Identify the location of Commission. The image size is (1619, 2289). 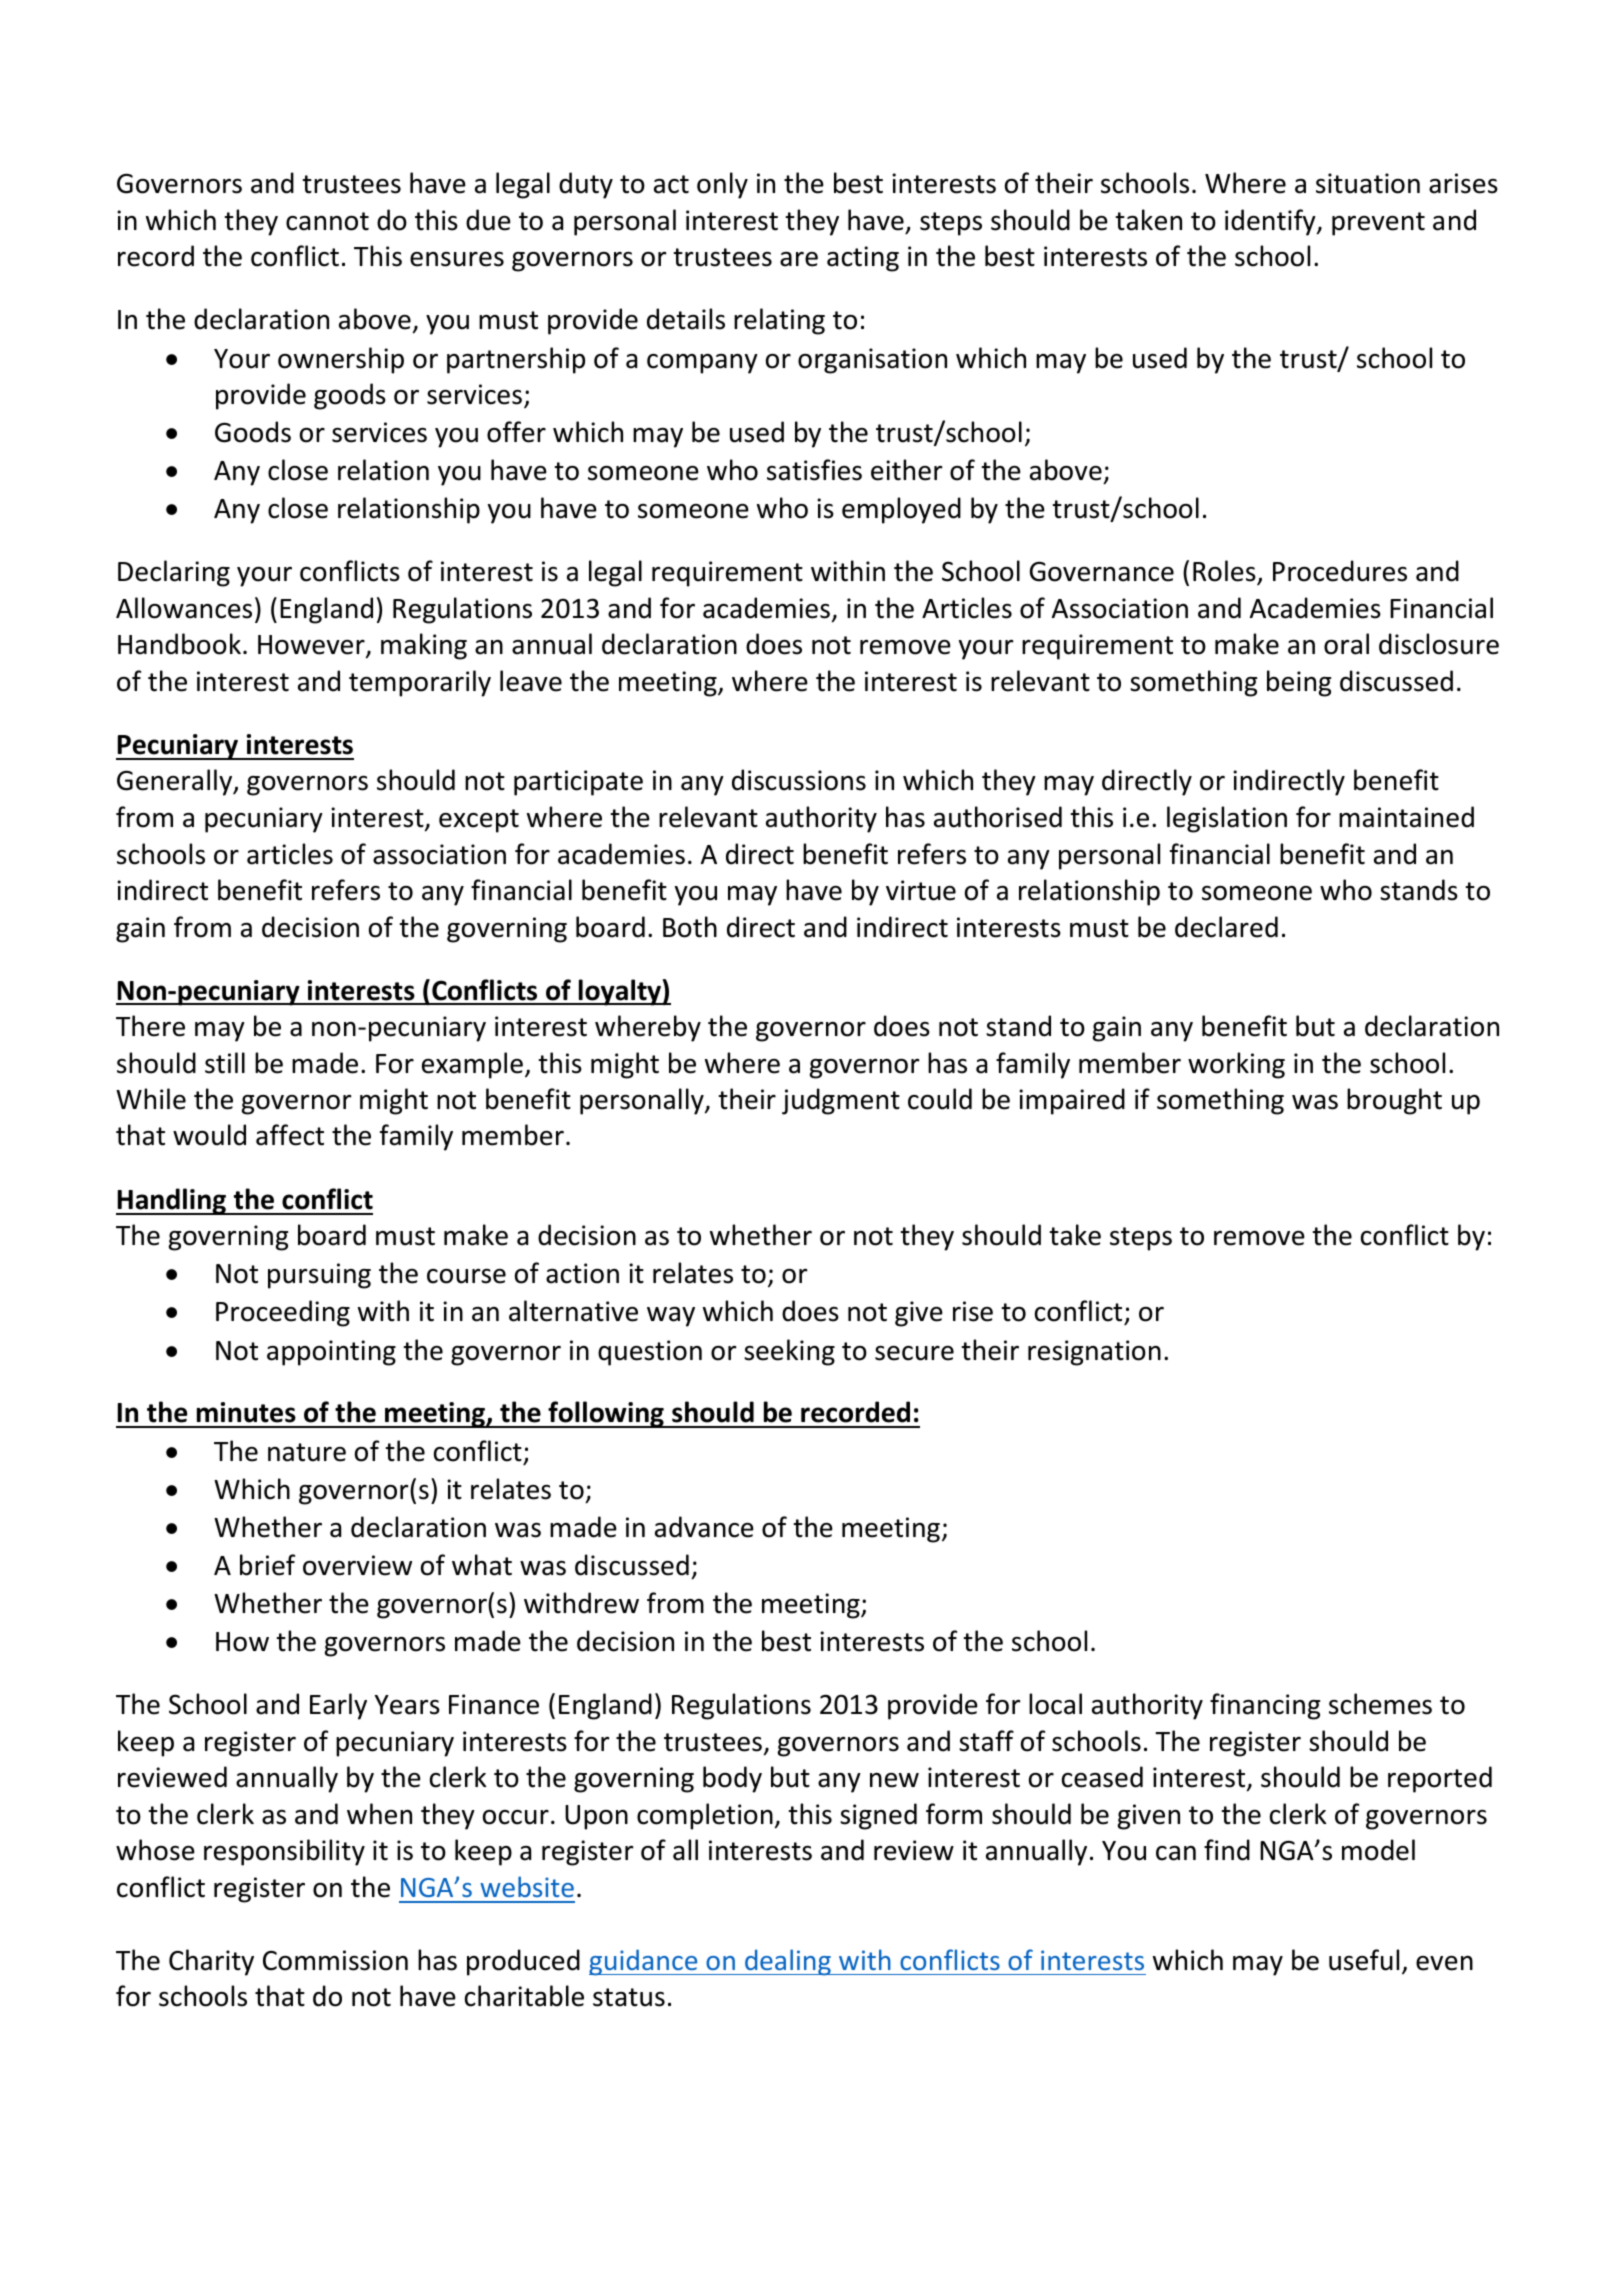
(335, 1960).
